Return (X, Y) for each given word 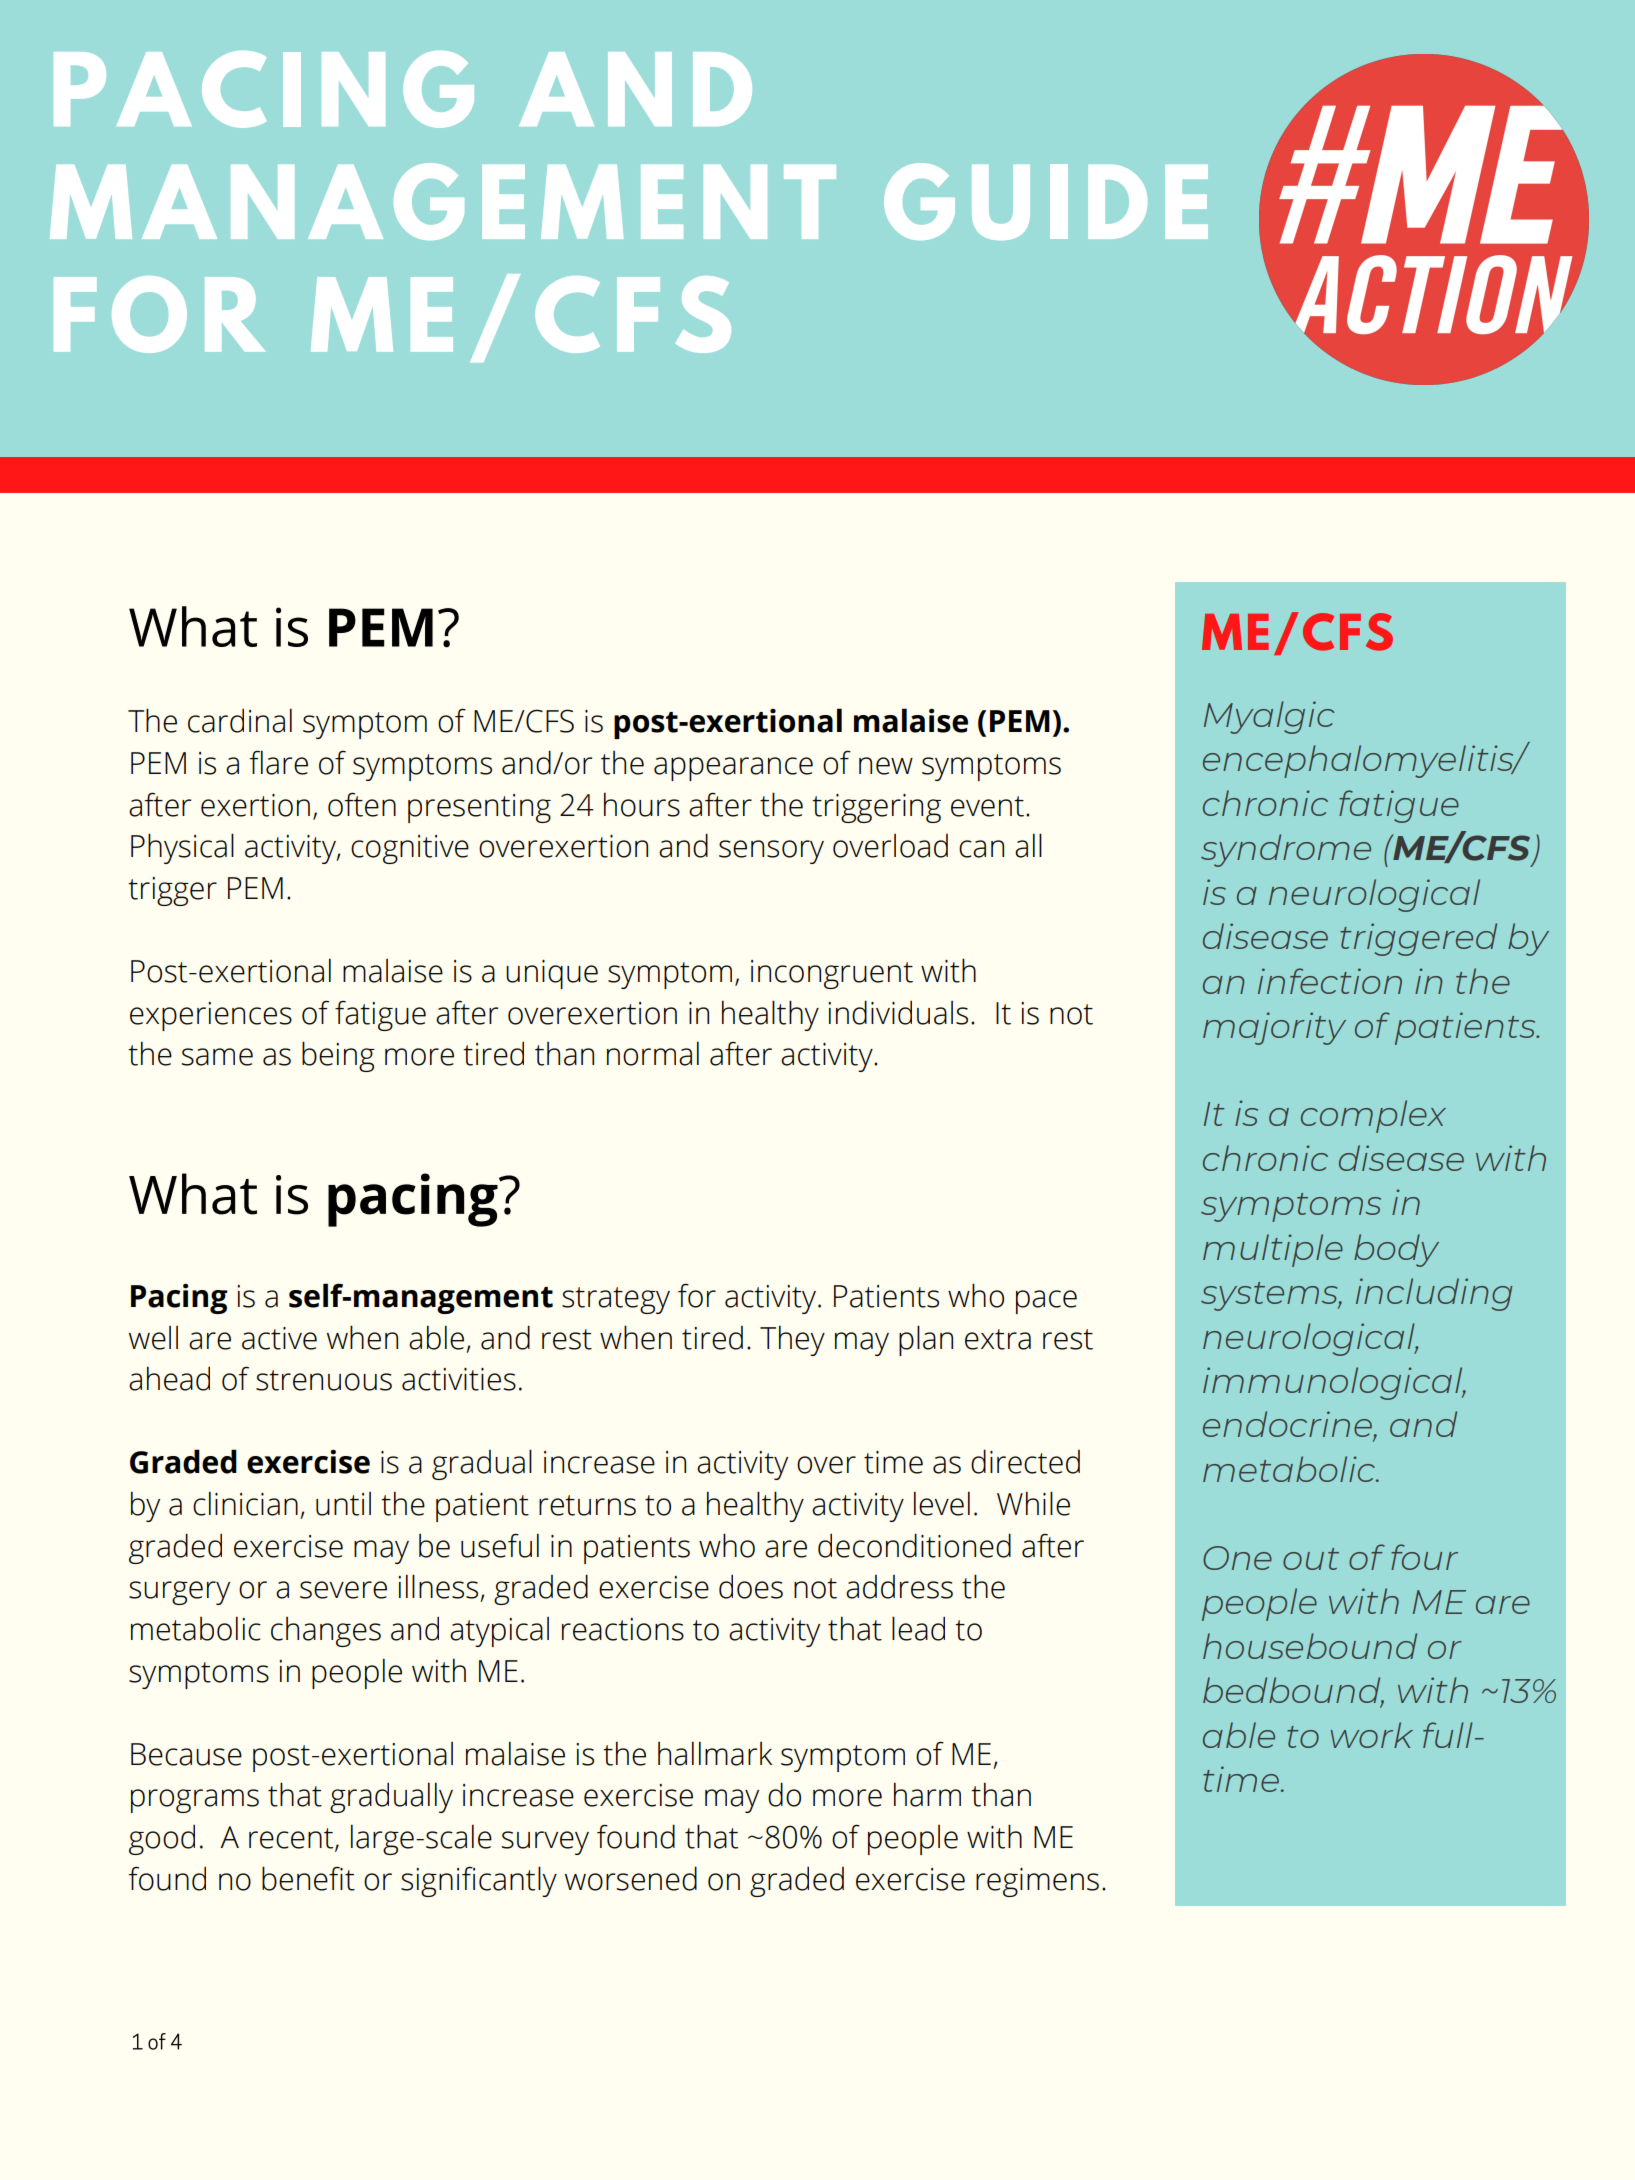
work (1372, 1735)
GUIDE (1046, 201)
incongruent (832, 974)
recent (292, 1839)
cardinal (240, 721)
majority (1274, 1028)
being (338, 1056)
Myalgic (1269, 717)
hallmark (715, 1754)
